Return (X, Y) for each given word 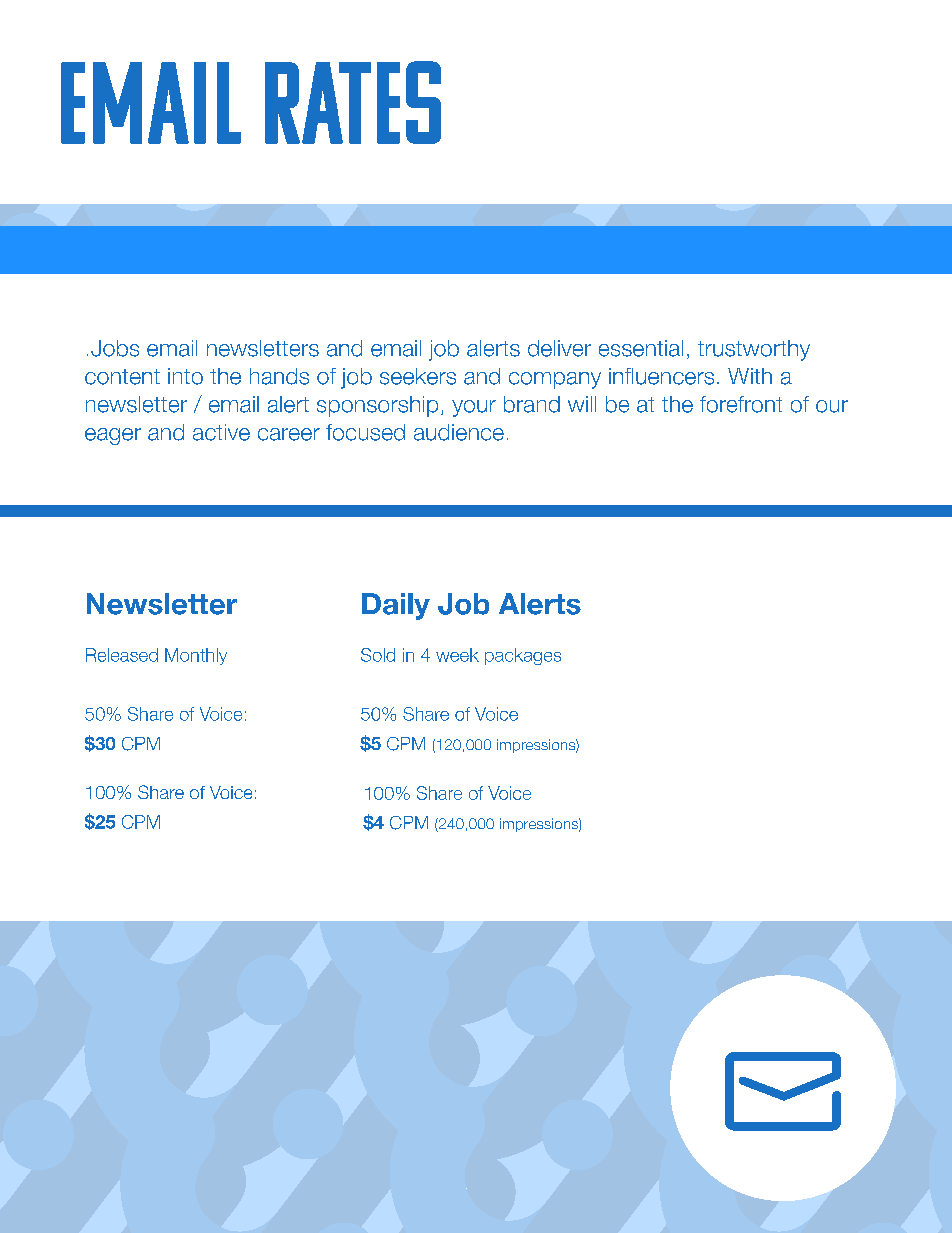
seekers (418, 376)
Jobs (115, 348)
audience (459, 432)
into (185, 376)
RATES (353, 102)
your (474, 408)
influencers (661, 376)
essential (641, 348)
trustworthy (754, 350)
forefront (741, 404)
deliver (559, 348)
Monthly (196, 656)
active (221, 432)
